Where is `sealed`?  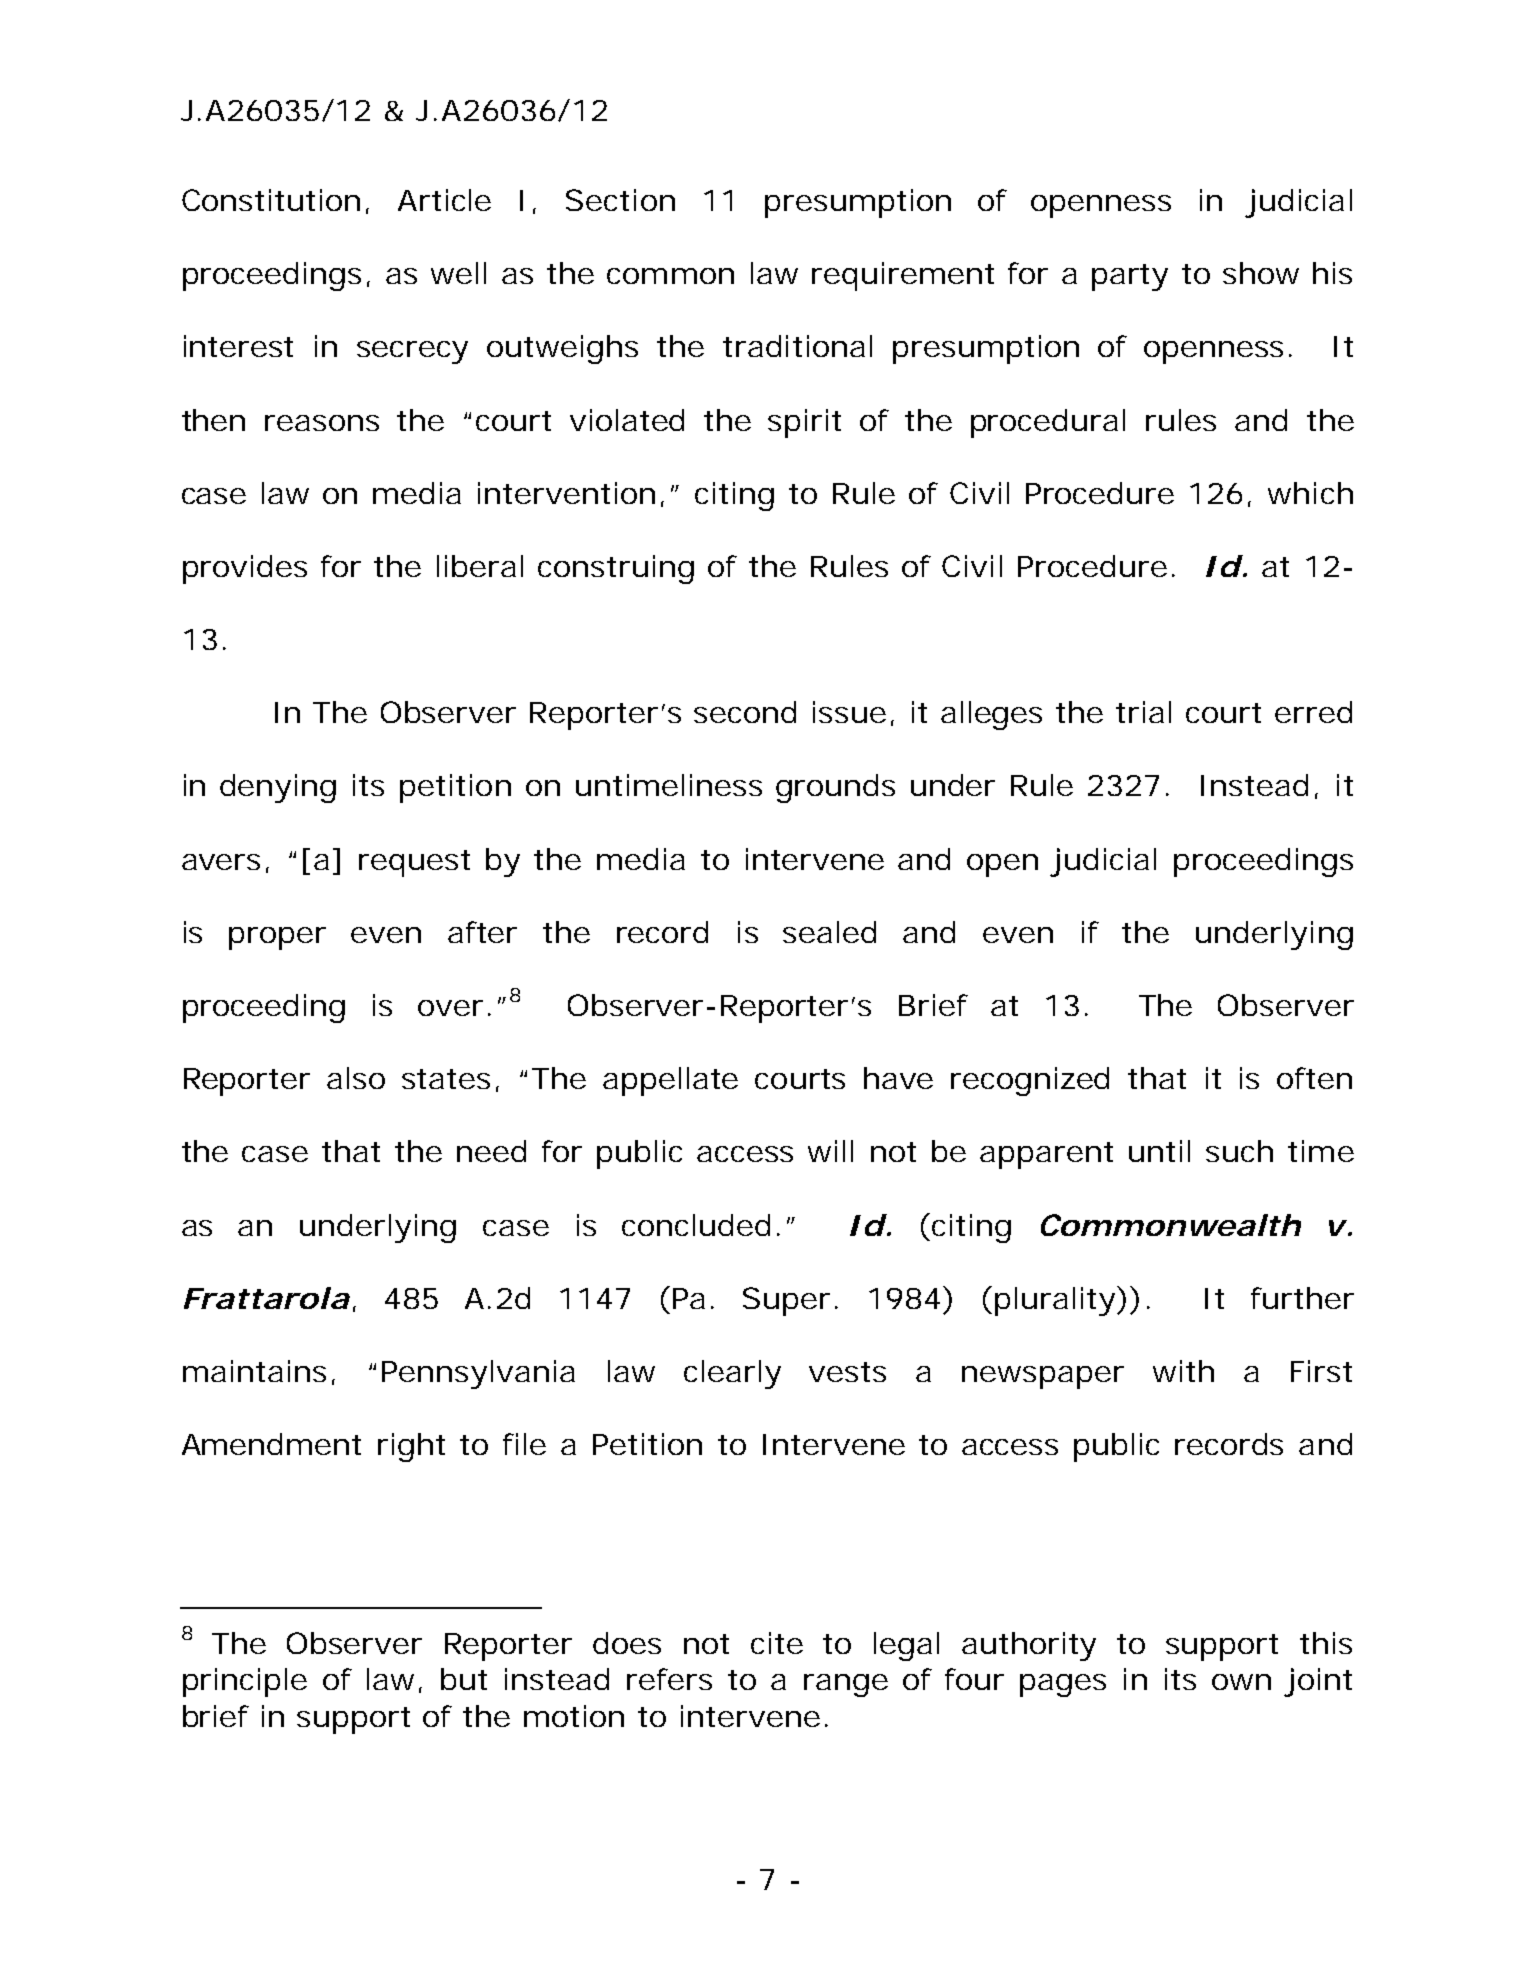
sealed is located at coordinates (829, 932).
